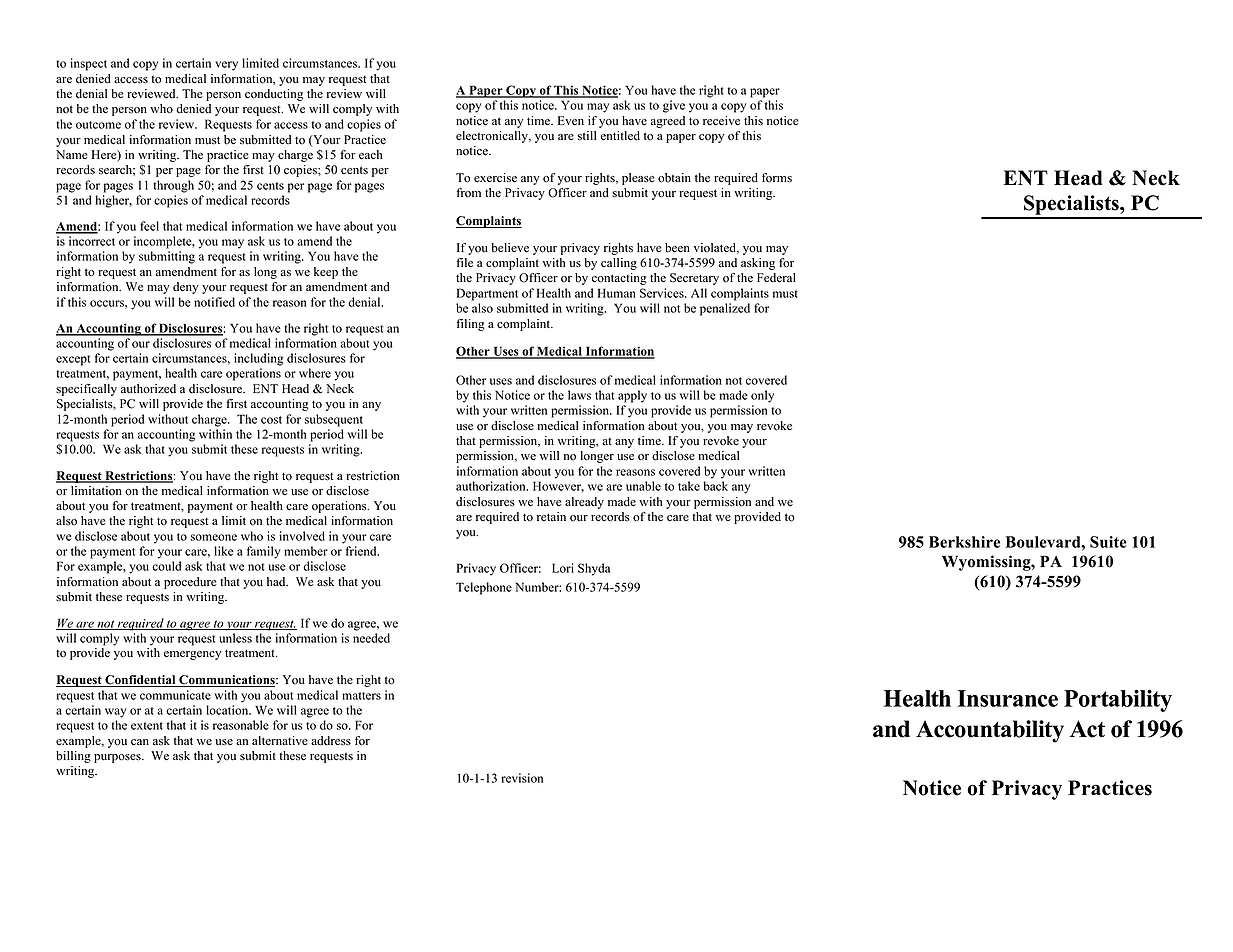 This screenshot has height=952, width=1233. Describe the element at coordinates (522, 778) in the screenshot. I see `revision` at that location.
